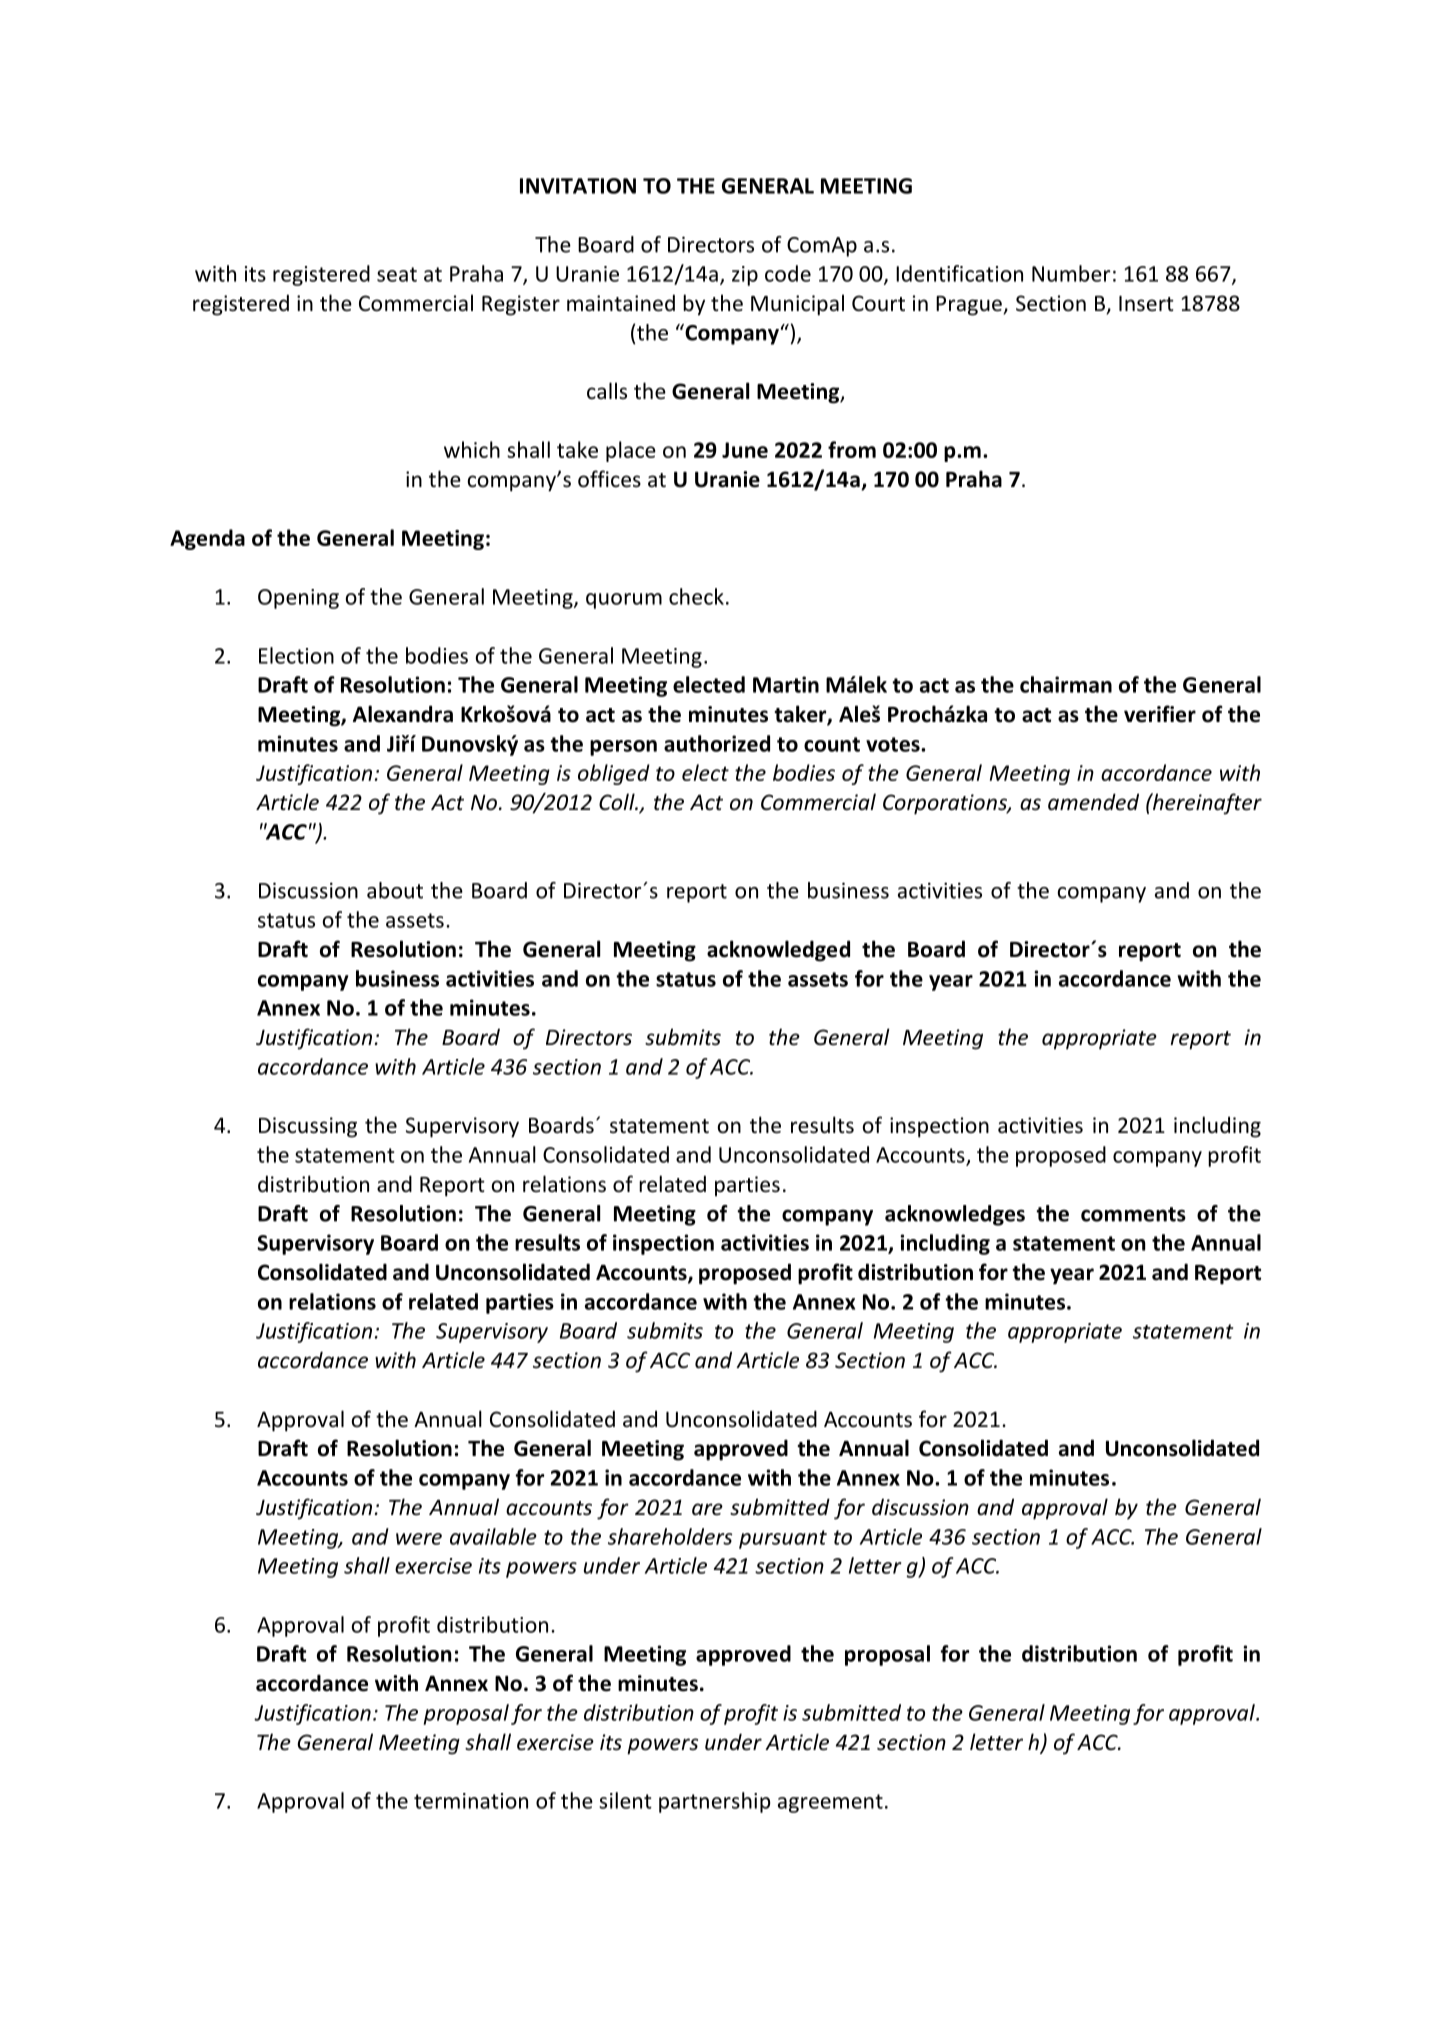 This page has width=1432, height=2025. I want to click on amended, so click(1093, 802).
